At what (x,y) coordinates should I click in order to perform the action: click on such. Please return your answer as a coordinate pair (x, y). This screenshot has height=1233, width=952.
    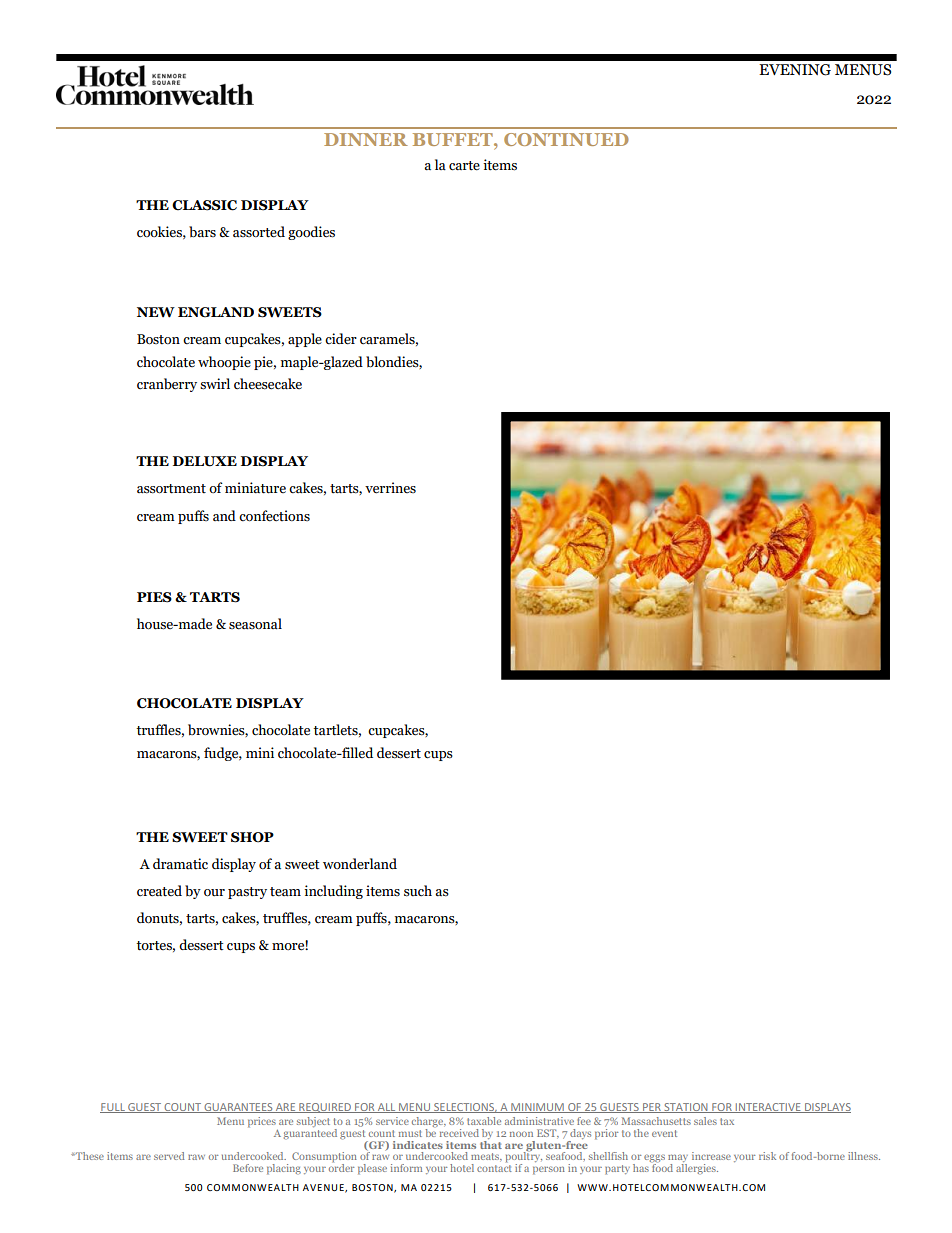
    Looking at the image, I should click on (418, 891).
